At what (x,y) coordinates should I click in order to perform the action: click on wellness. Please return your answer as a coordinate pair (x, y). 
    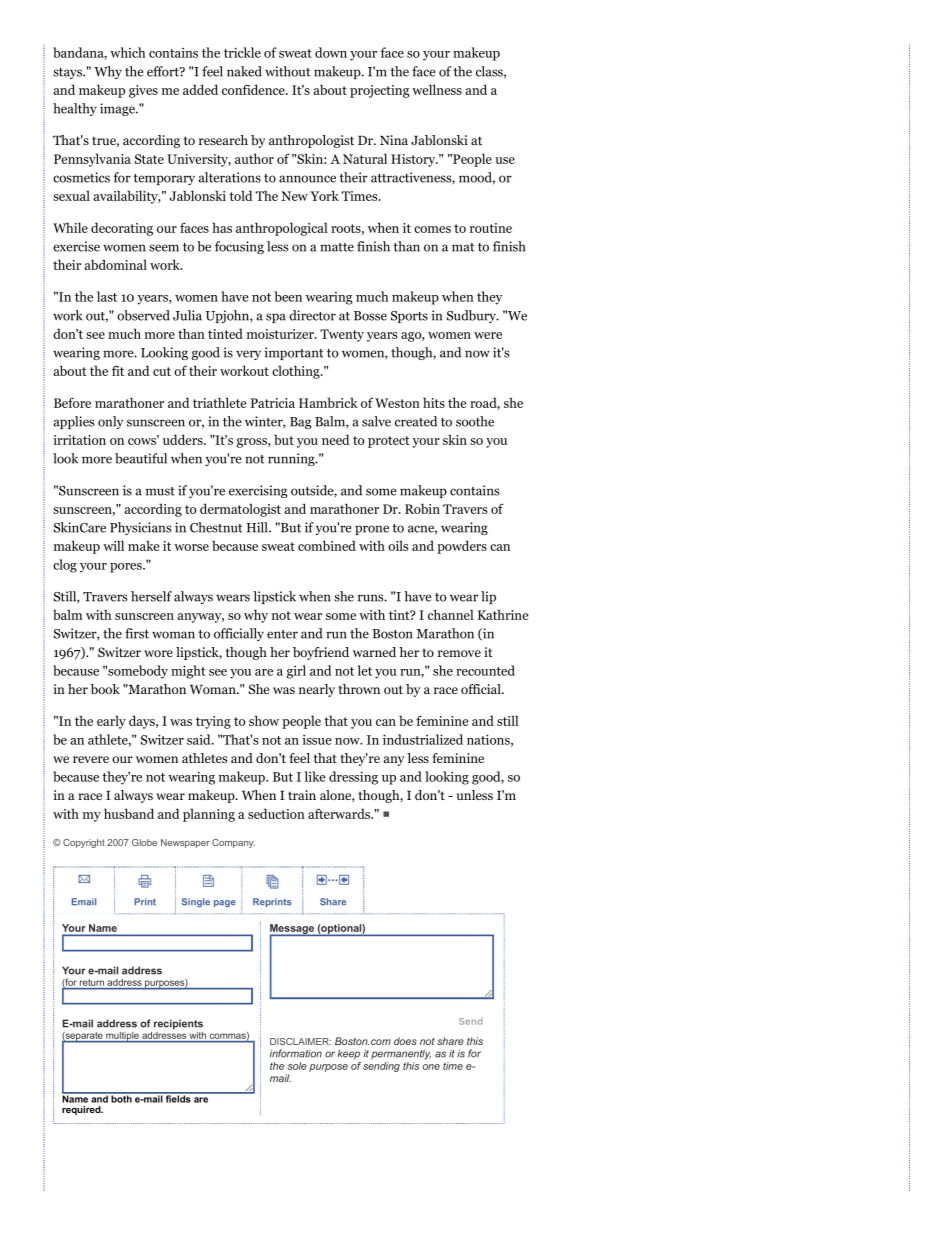
    Looking at the image, I should click on (437, 89).
